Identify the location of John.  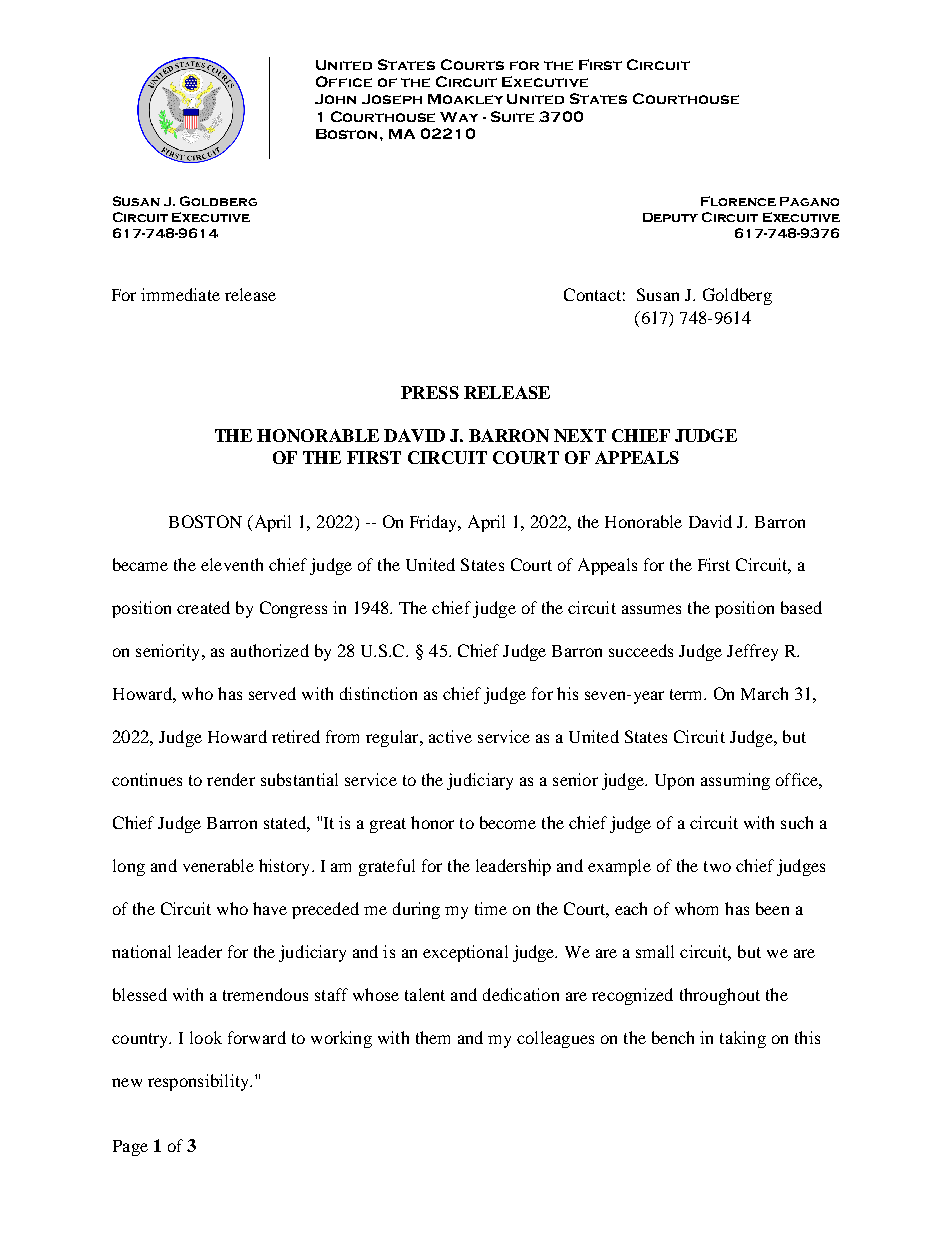
(335, 99).
